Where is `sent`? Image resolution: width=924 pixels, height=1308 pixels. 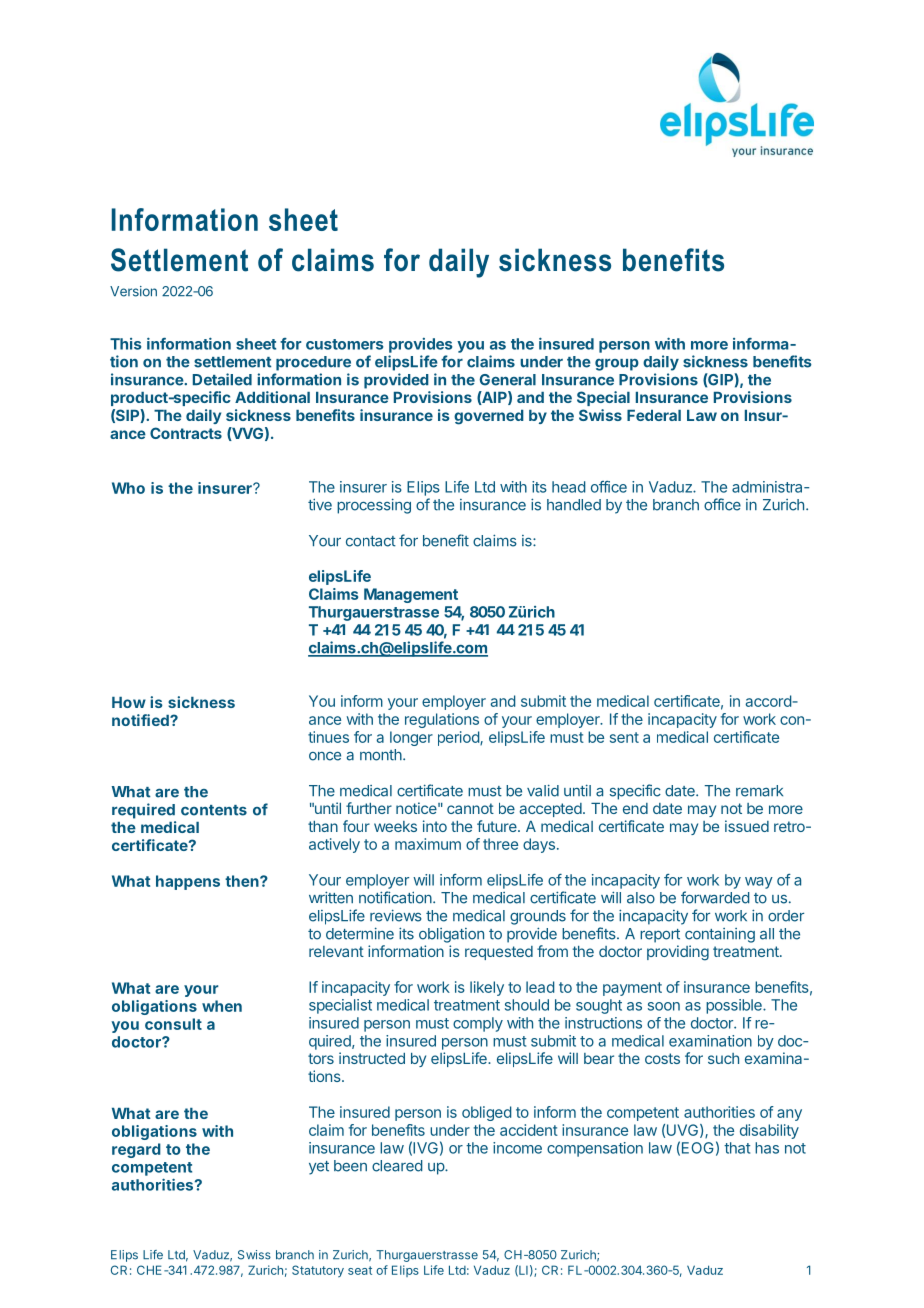
sent is located at coordinates (624, 737).
